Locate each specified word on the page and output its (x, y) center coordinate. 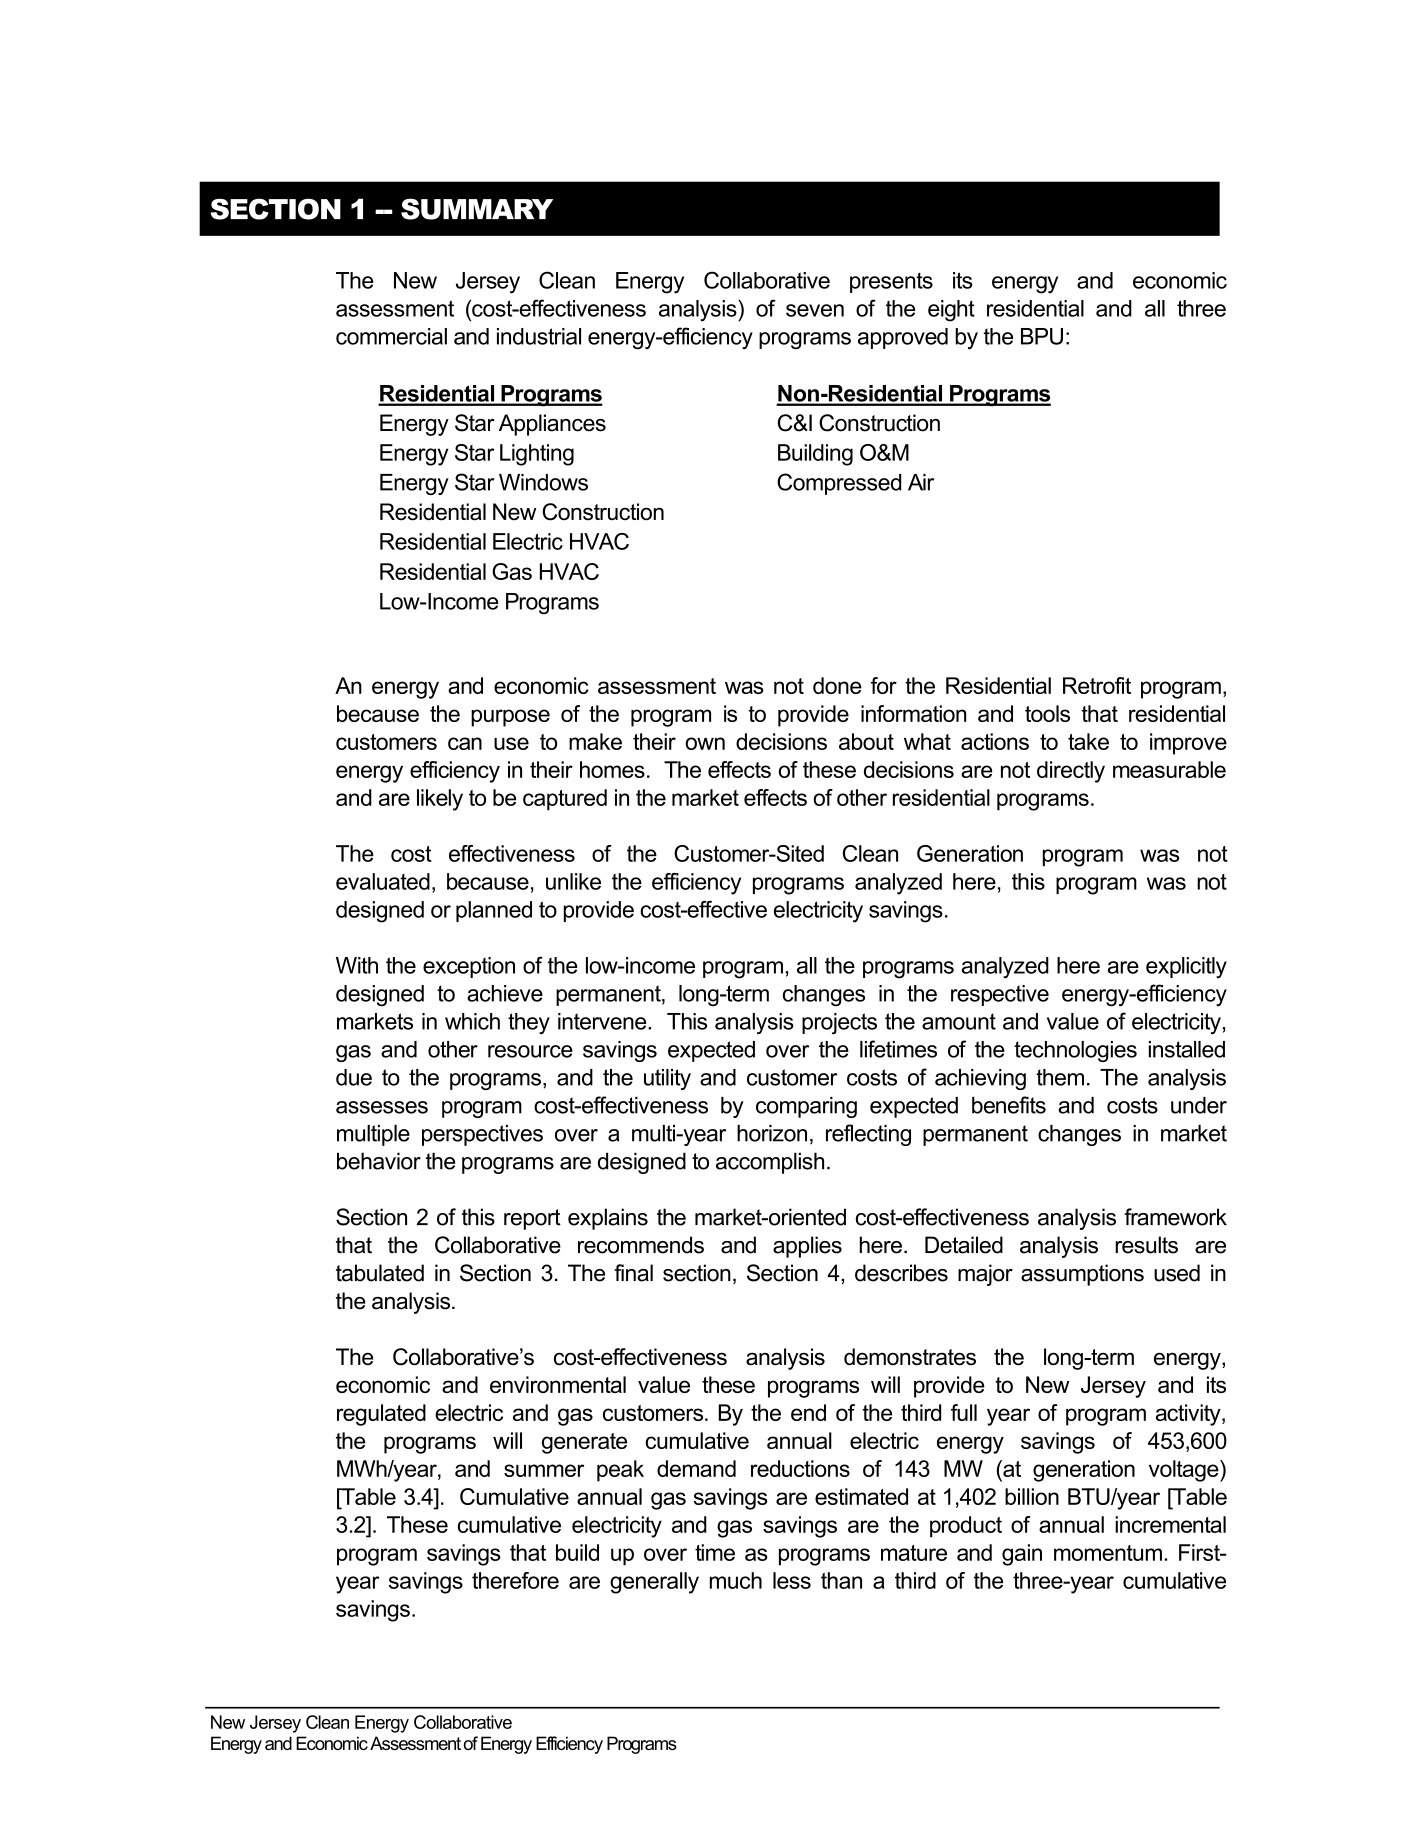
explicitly (1186, 968)
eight (951, 311)
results (1146, 1245)
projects (839, 1023)
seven (815, 310)
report (532, 1219)
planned (494, 911)
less (792, 1580)
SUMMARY (477, 209)
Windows (543, 482)
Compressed (839, 484)
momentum (1108, 1553)
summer (544, 1470)
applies (807, 1247)
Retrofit (1097, 685)
